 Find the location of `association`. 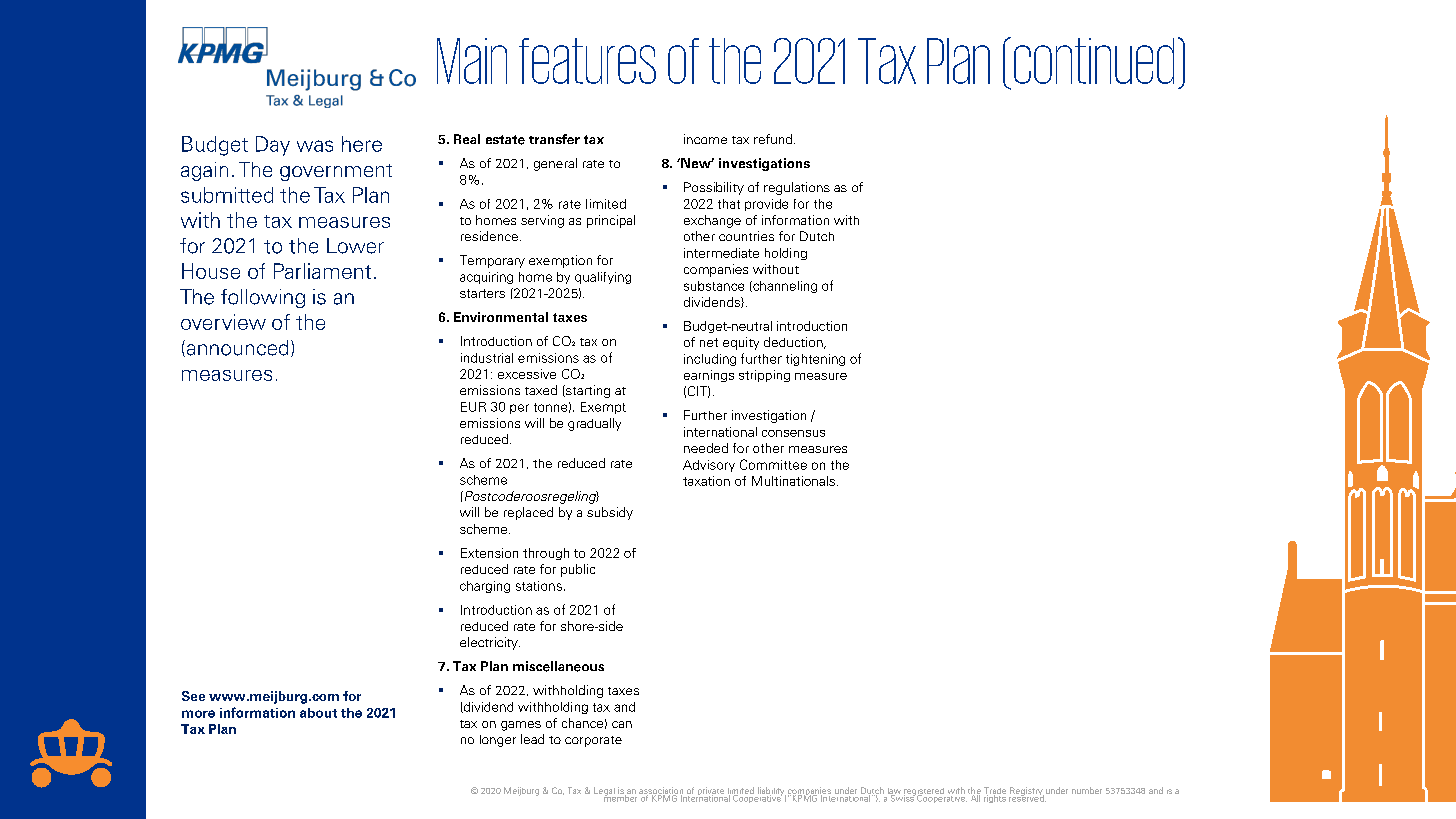

association is located at coordinates (661, 791).
